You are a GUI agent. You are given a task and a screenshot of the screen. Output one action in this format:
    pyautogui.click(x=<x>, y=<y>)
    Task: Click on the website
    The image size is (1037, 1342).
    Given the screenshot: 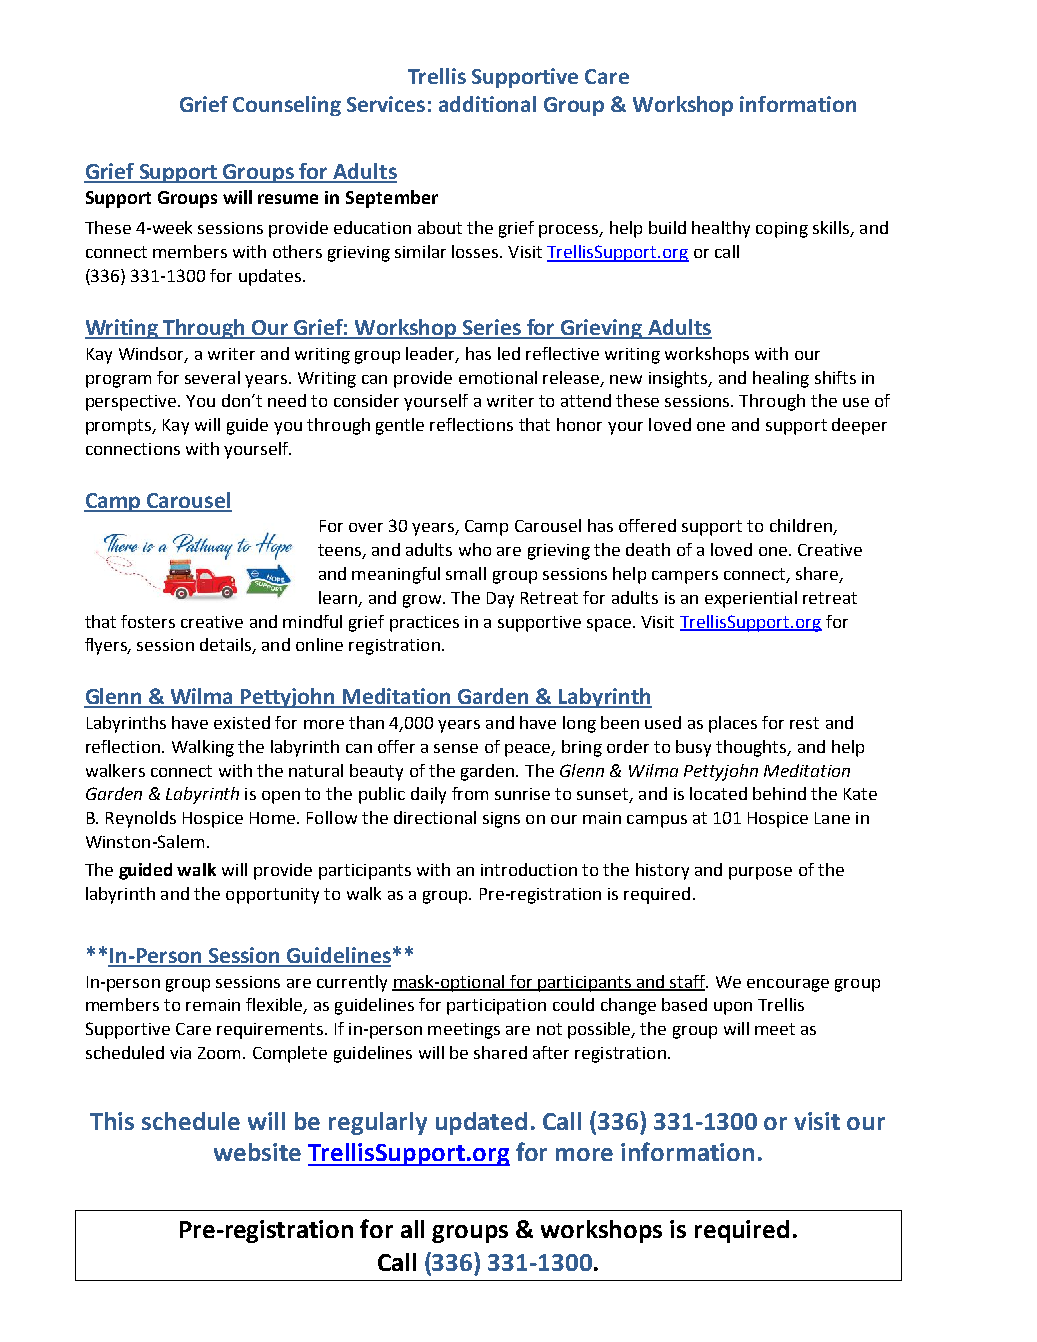 What is the action you would take?
    pyautogui.click(x=257, y=1152)
